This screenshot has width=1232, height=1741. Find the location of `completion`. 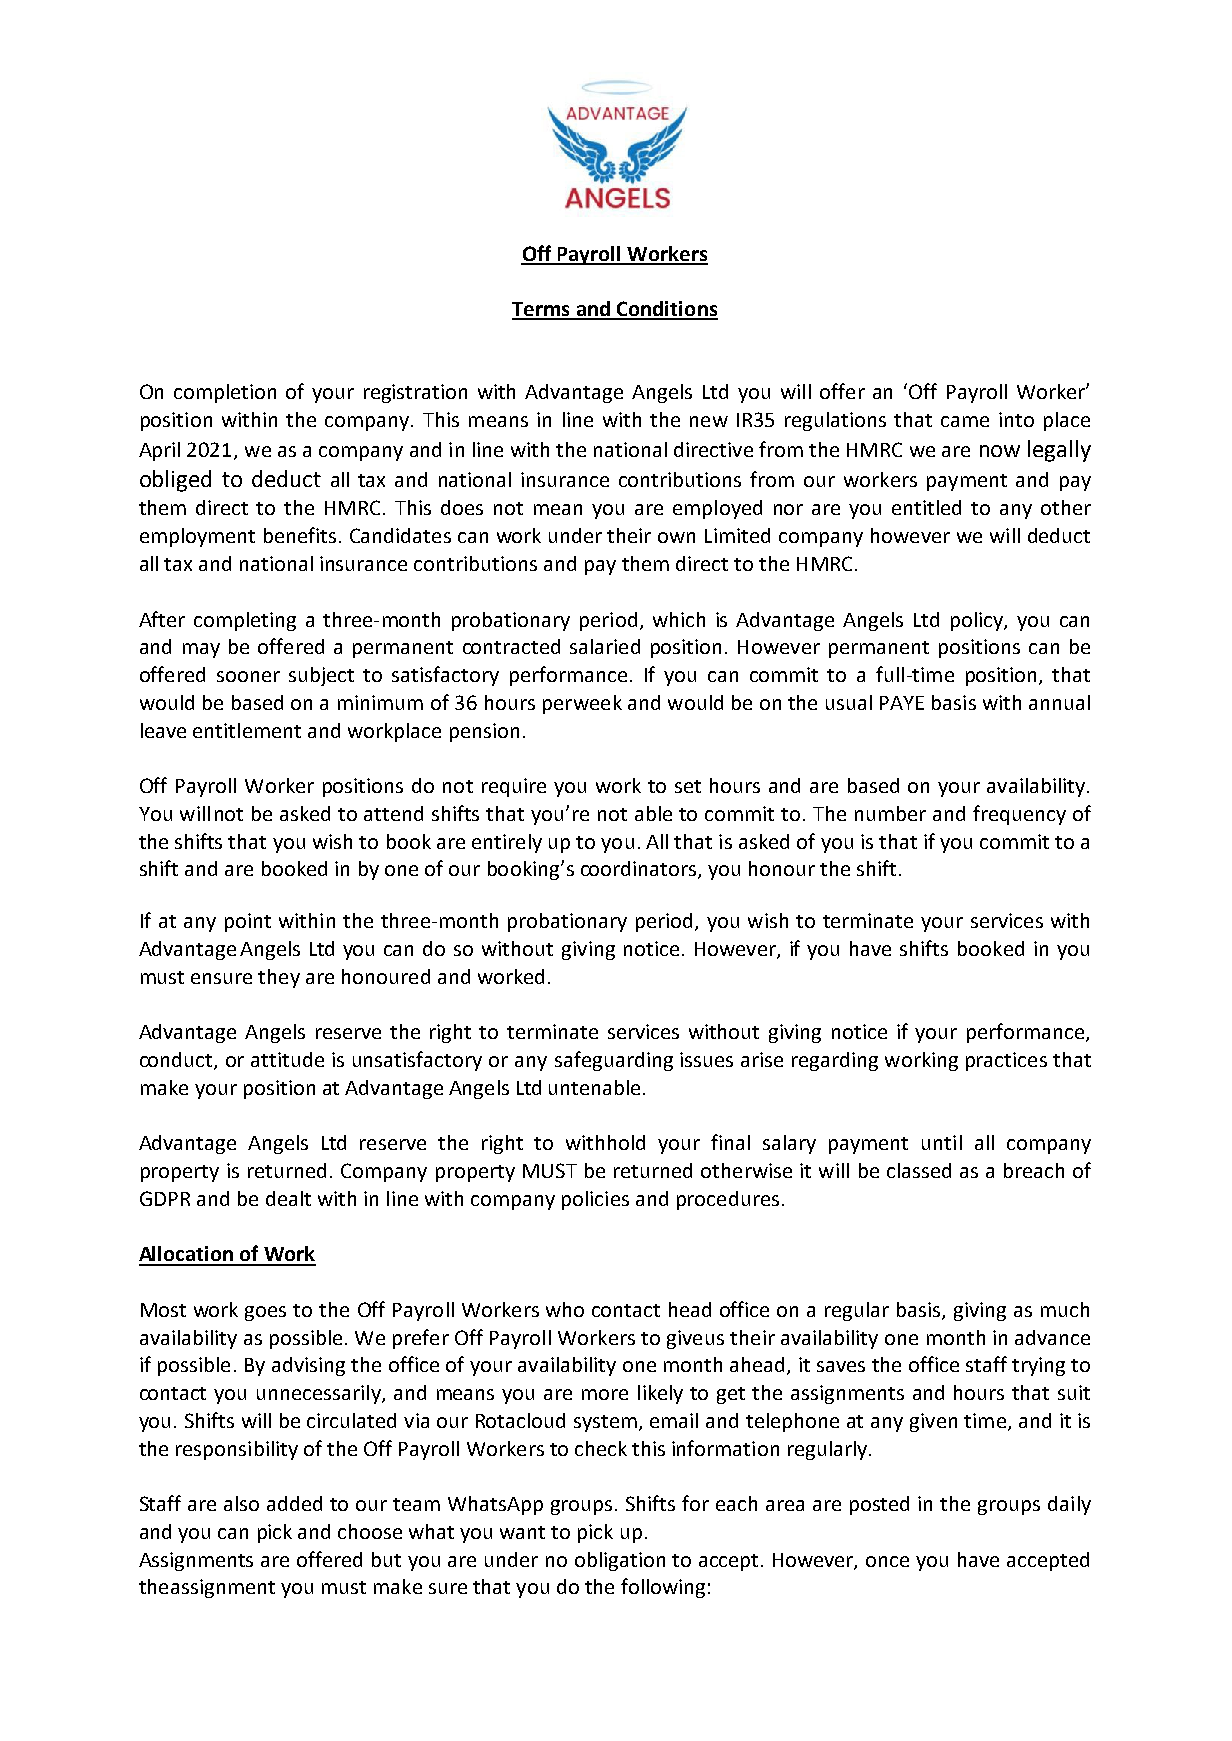

completion is located at coordinates (225, 393).
